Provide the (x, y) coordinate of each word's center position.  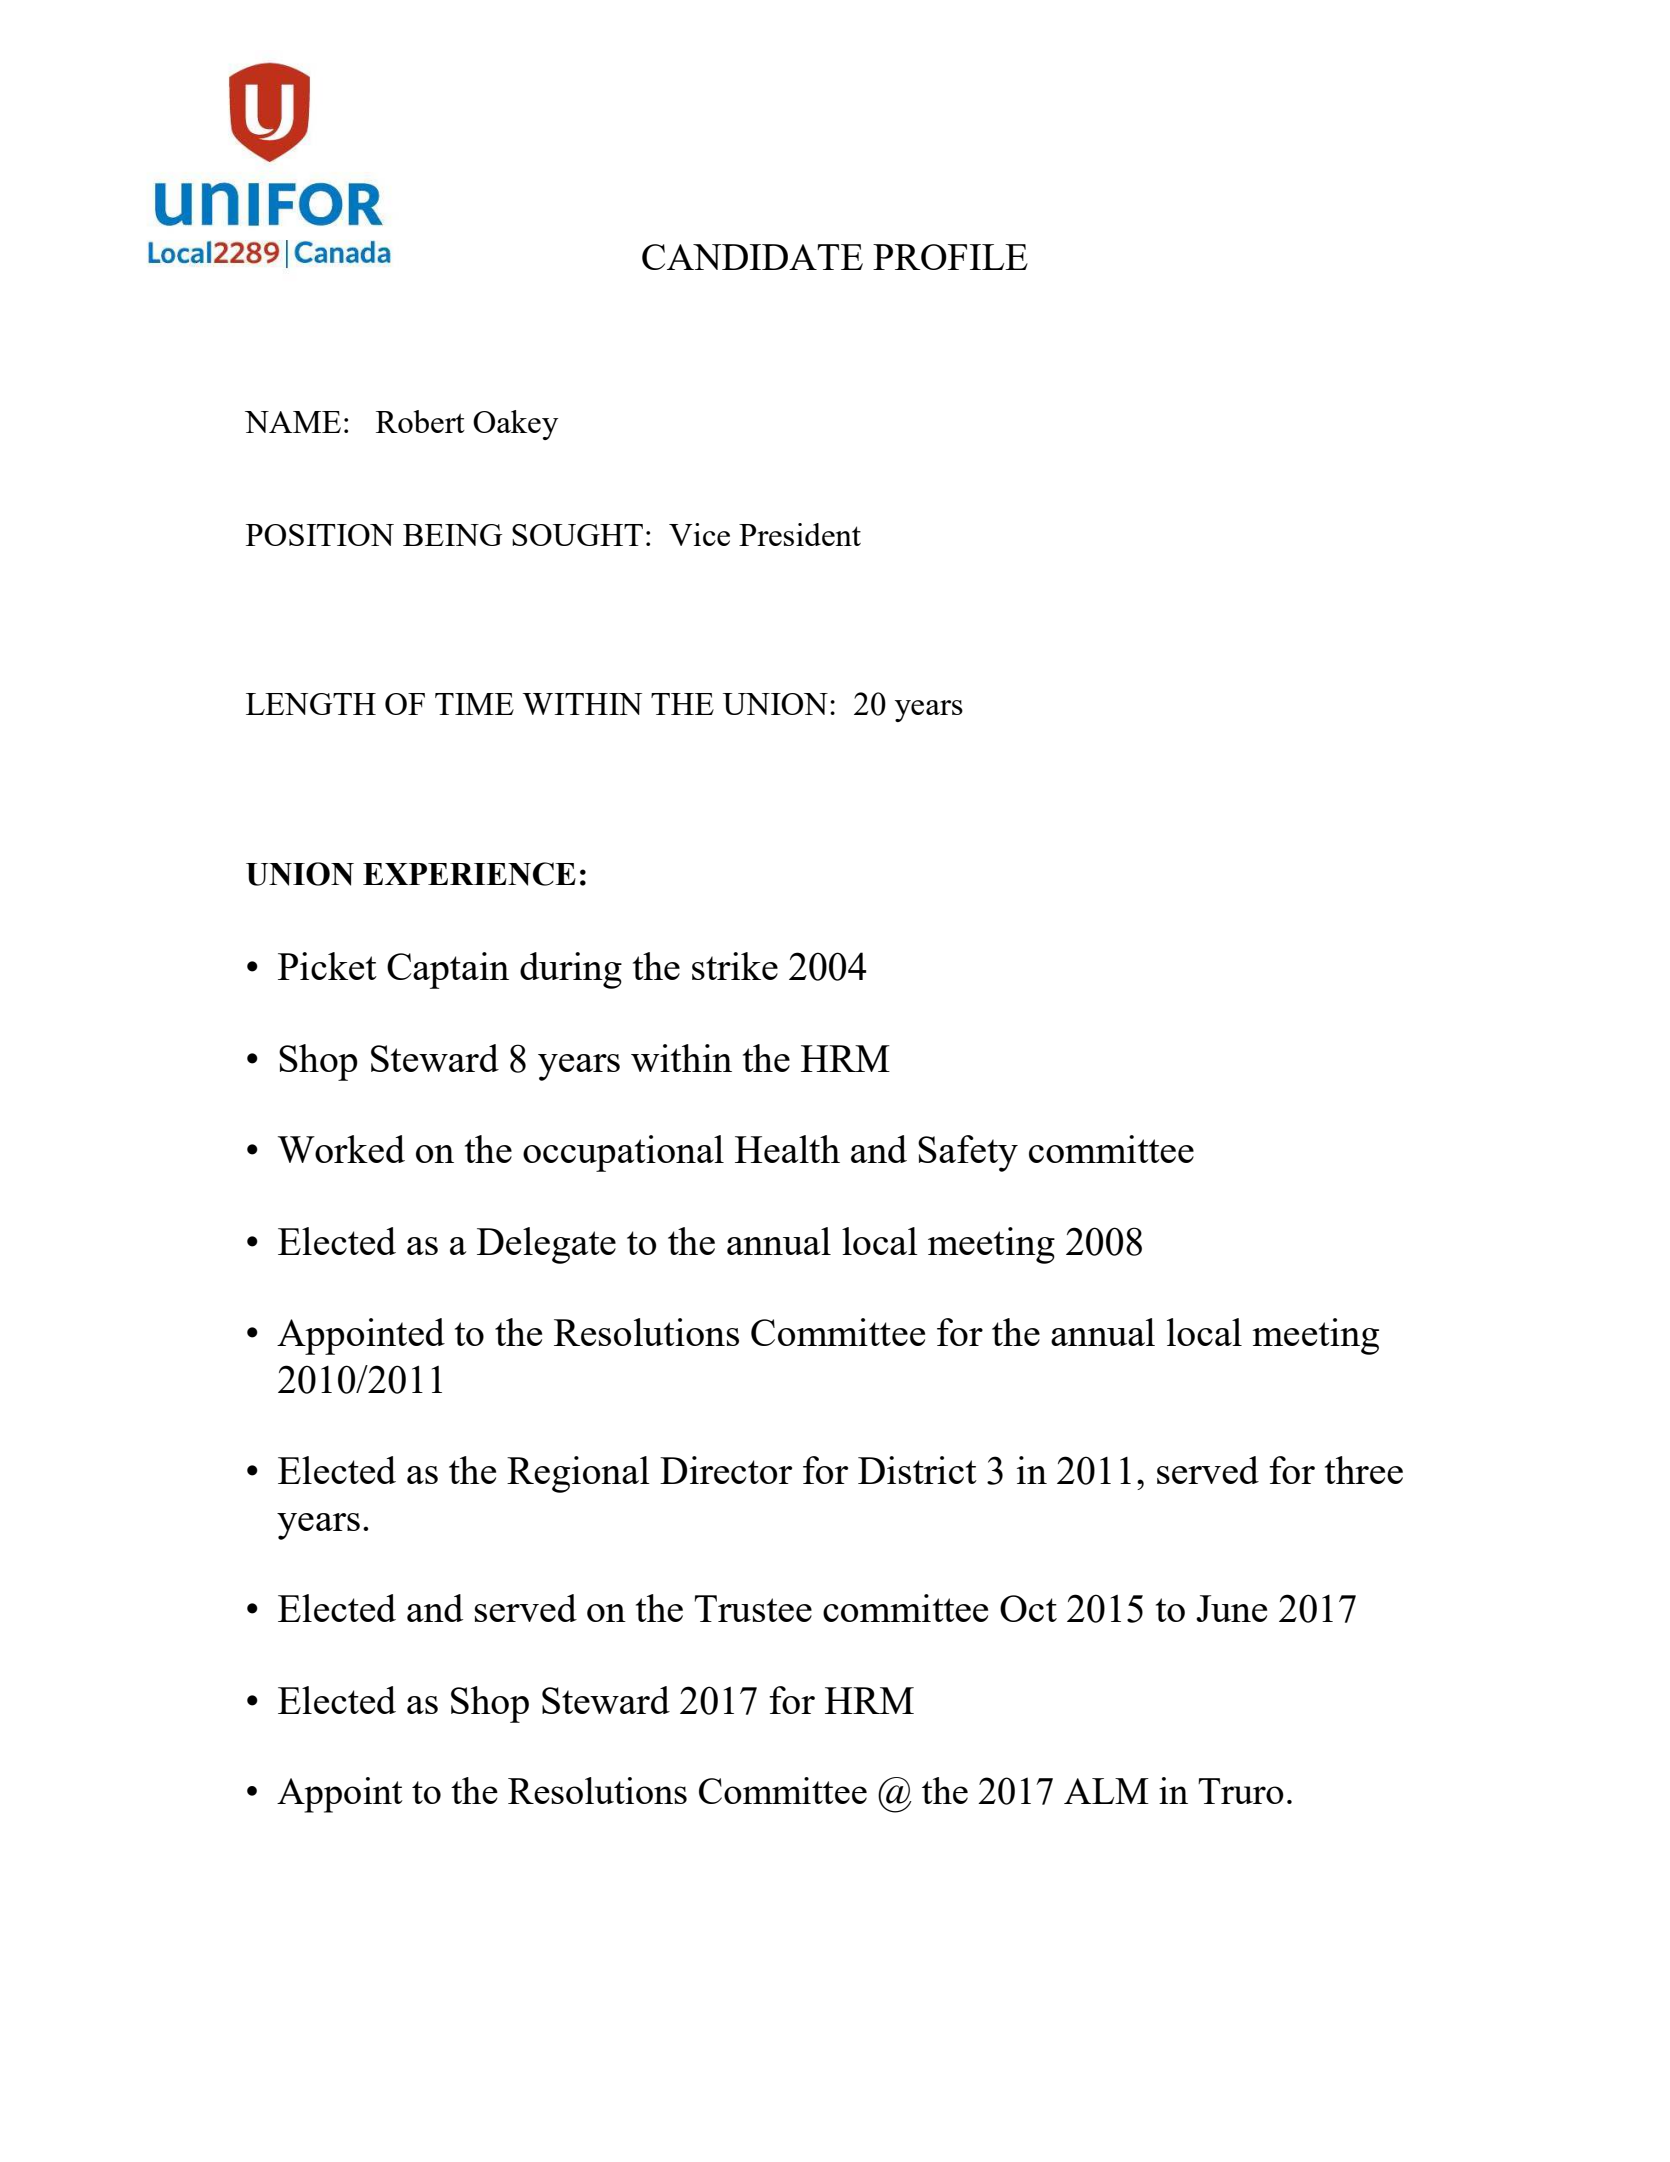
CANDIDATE (752, 257)
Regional (578, 1474)
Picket (327, 966)
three (1364, 1470)
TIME (474, 704)
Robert (420, 421)
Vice (699, 534)
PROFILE (950, 257)
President (800, 534)
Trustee (753, 1608)
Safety (968, 1153)
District (917, 1470)
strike (735, 966)
